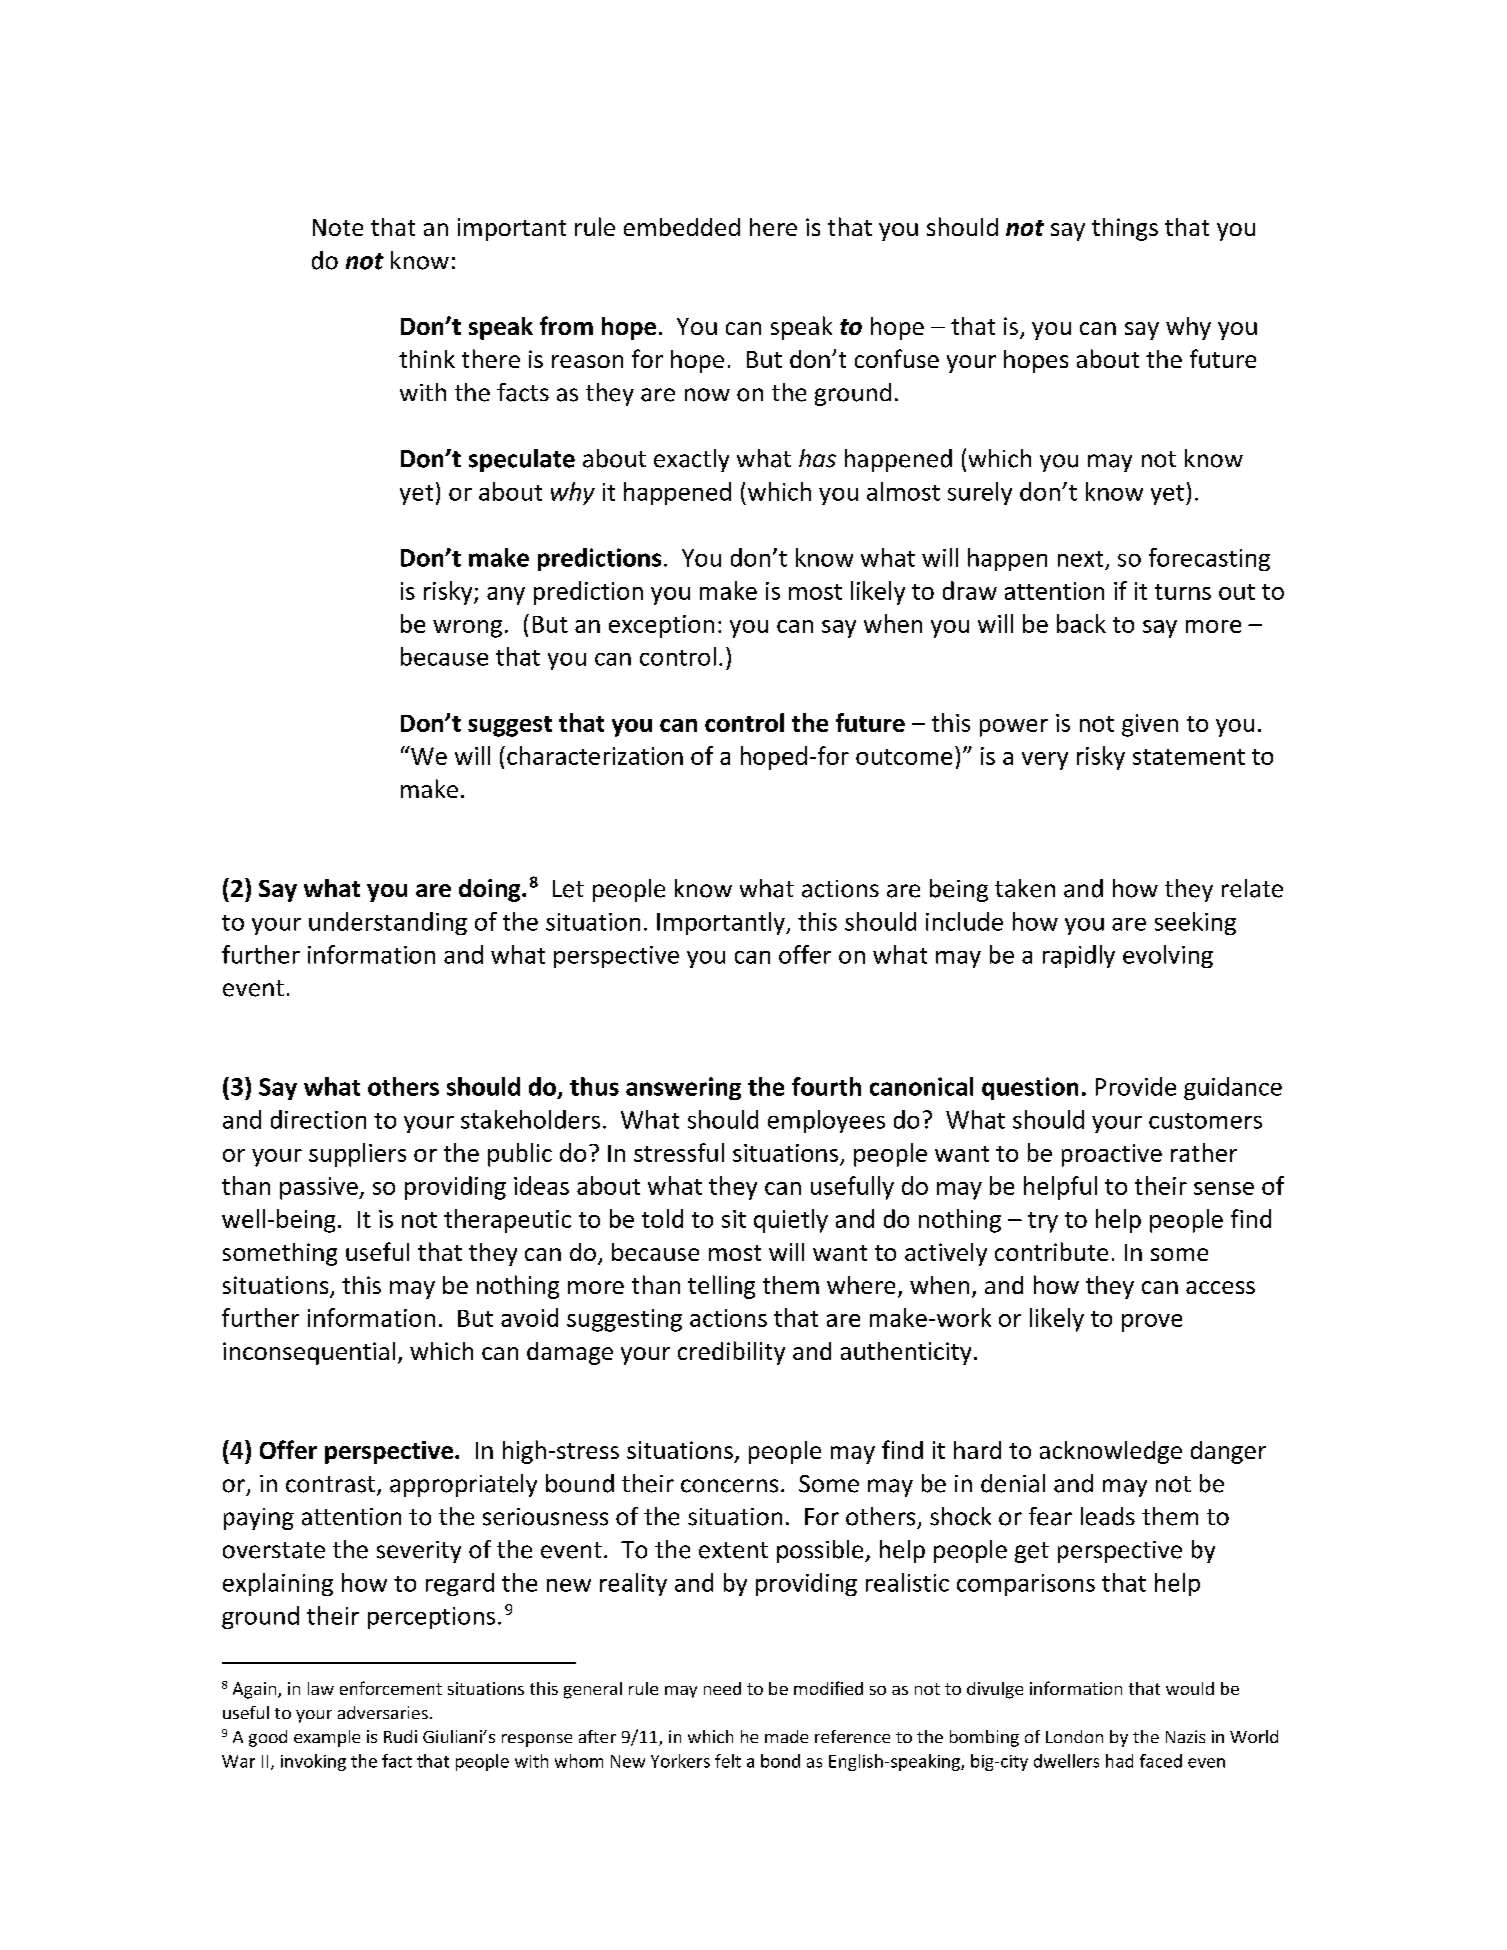  I want to click on understanding, so click(388, 923).
